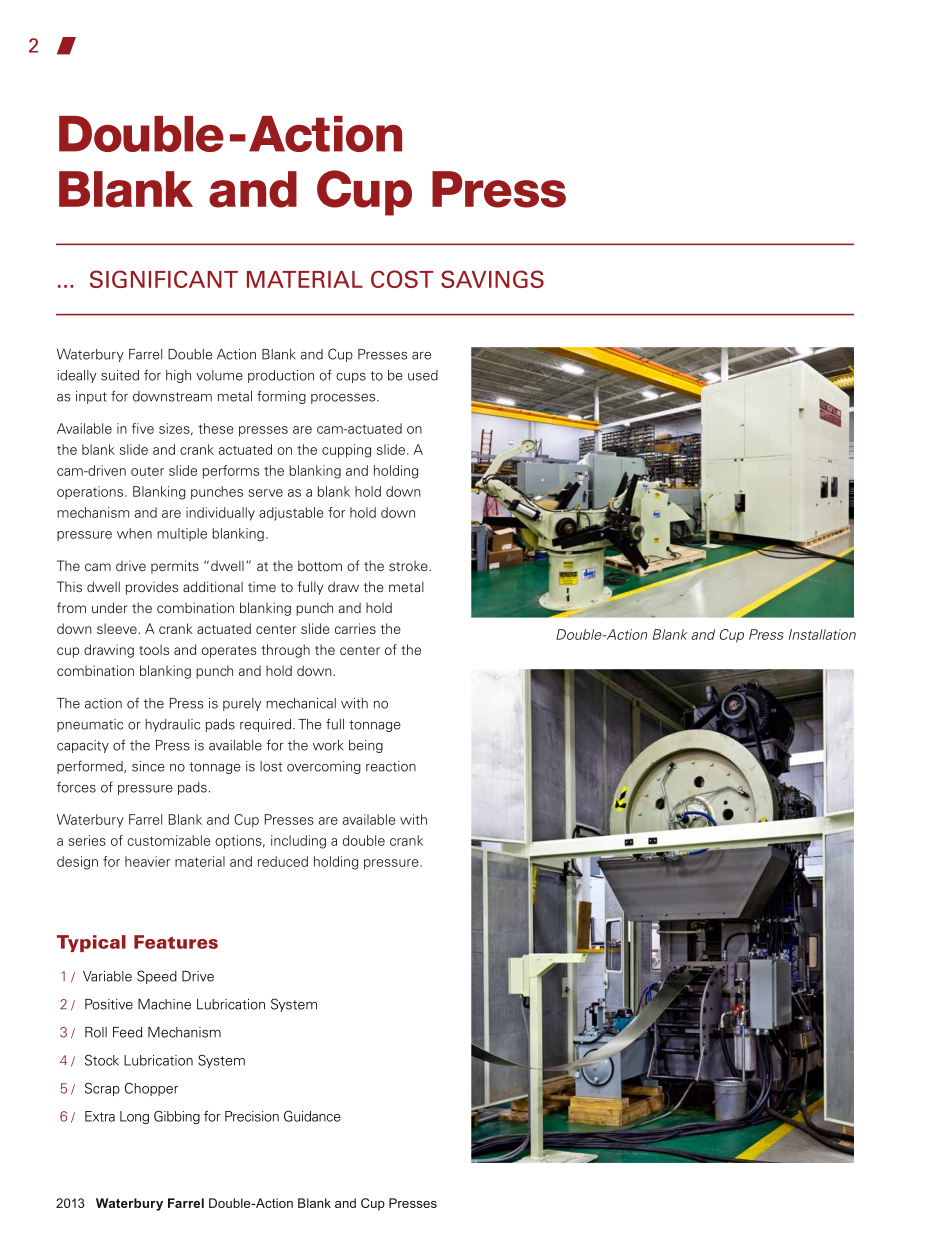 This screenshot has width=952, height=1233. Describe the element at coordinates (366, 746) in the screenshot. I see `being` at that location.
